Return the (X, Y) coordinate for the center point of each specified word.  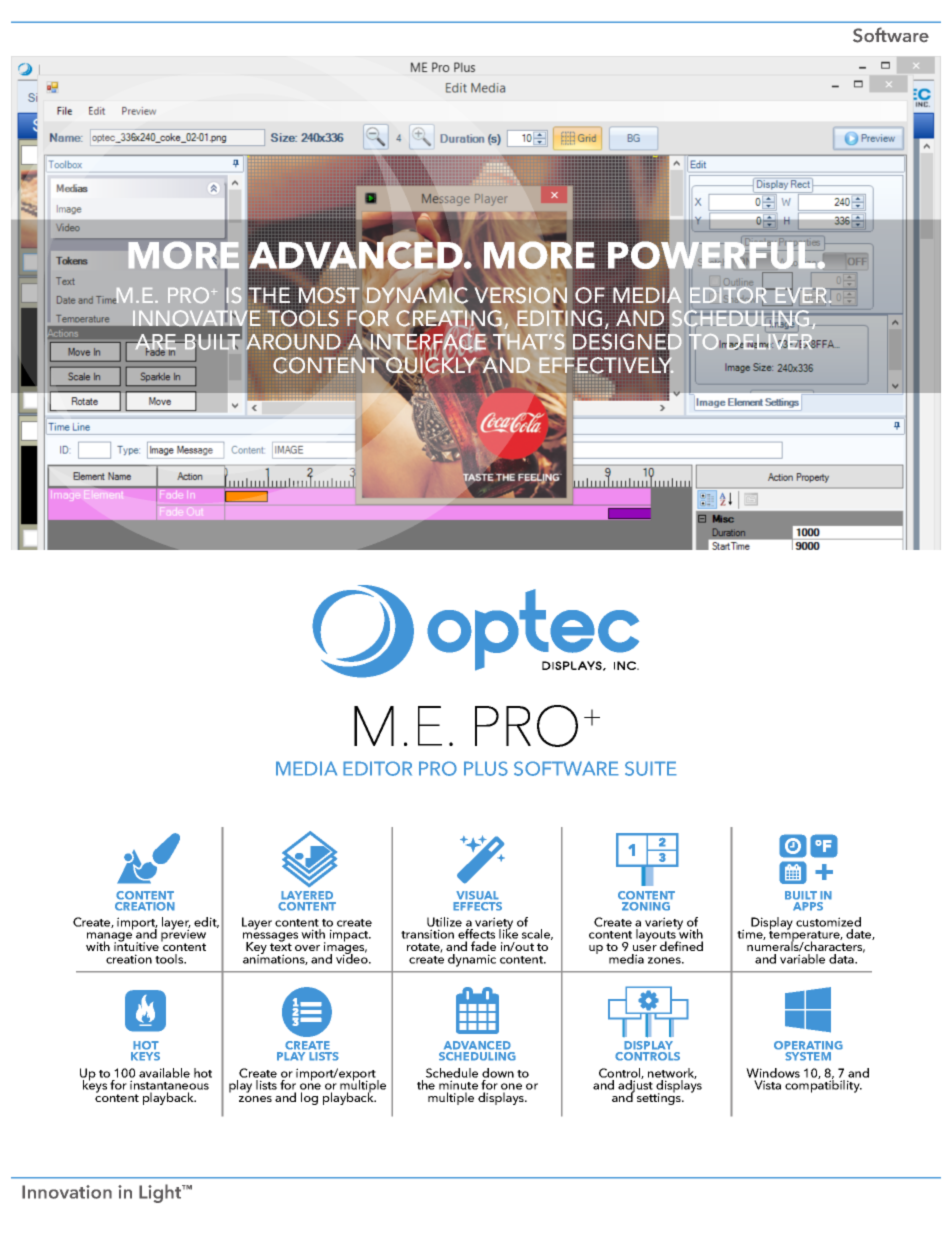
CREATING (449, 319)
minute (458, 1086)
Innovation (67, 1192)
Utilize (444, 922)
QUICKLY (430, 365)
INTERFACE (428, 342)
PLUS (486, 768)
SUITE (651, 768)
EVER (800, 295)
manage (109, 938)
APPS (808, 906)
